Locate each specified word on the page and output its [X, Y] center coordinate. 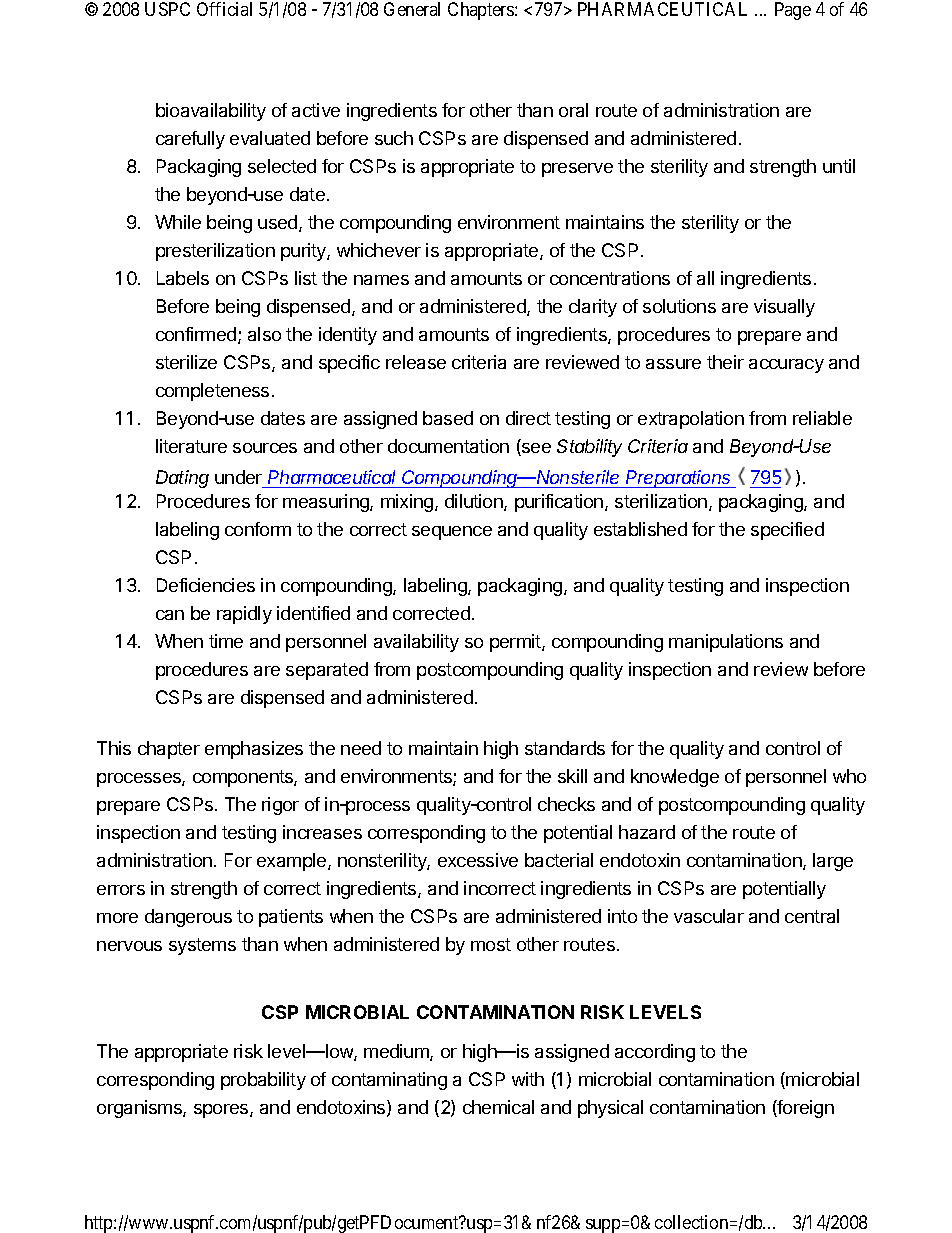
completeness [212, 392]
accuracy [786, 366]
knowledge [675, 778]
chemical [498, 1107]
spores [222, 1111]
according [655, 1053]
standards [565, 748]
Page [793, 11]
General [412, 9]
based [448, 418]
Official [224, 9]
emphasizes [254, 750]
